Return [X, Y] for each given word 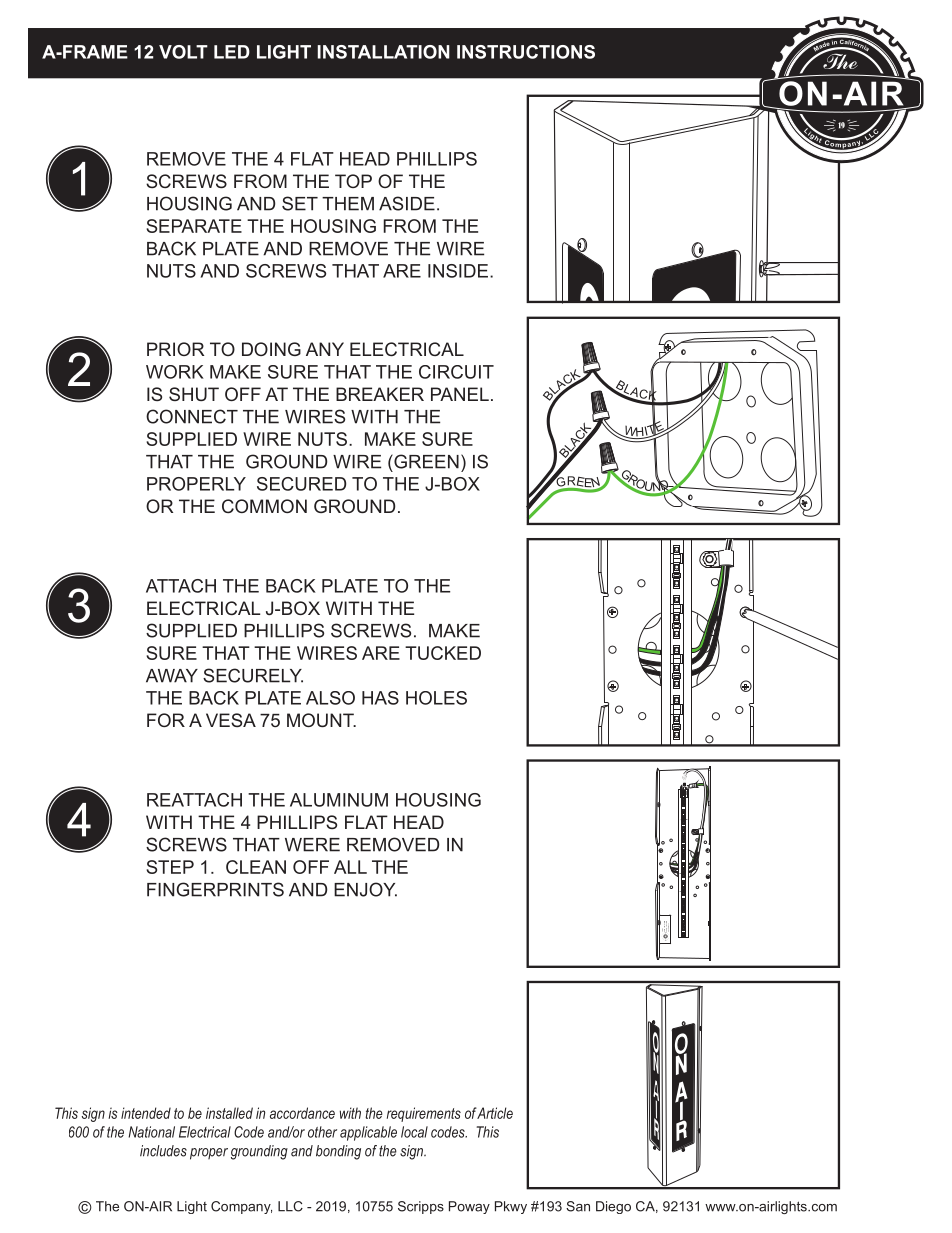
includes [163, 1151]
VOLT [183, 52]
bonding [338, 1152]
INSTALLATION [383, 52]
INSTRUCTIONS [526, 52]
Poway [469, 1207]
